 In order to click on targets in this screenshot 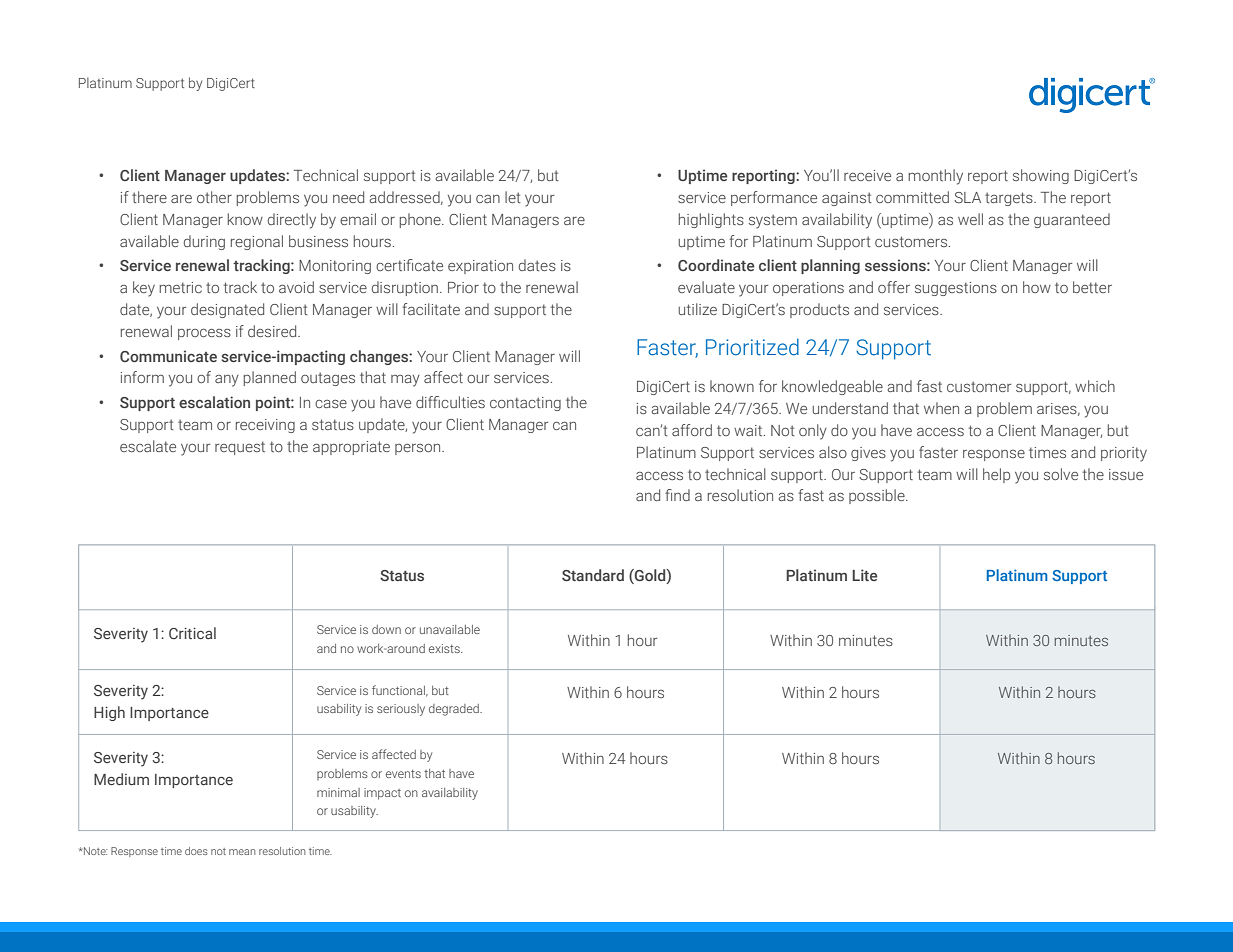, I will do `click(1010, 199)`.
